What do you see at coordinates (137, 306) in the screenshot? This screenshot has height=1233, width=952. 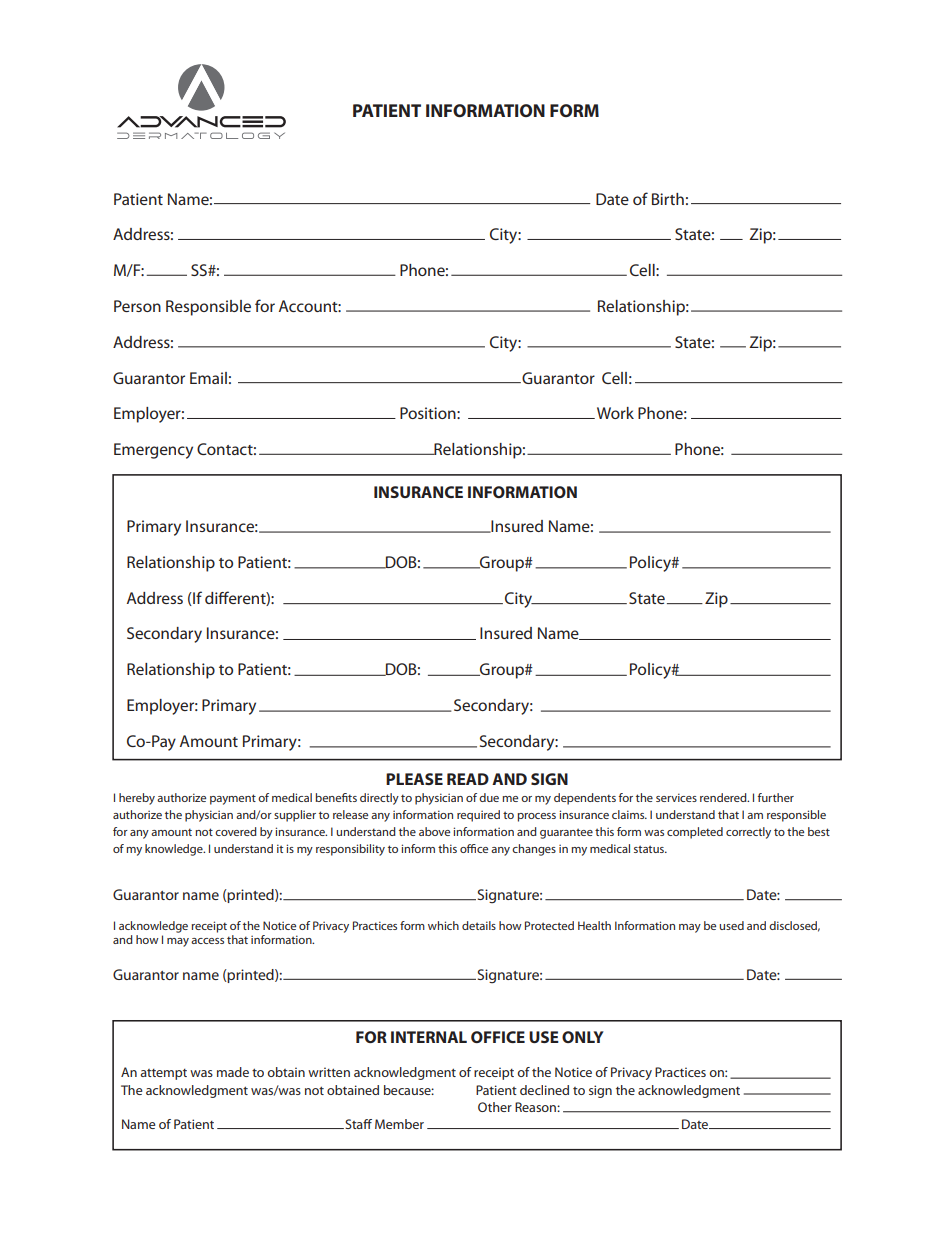 I see `Person` at bounding box center [137, 306].
